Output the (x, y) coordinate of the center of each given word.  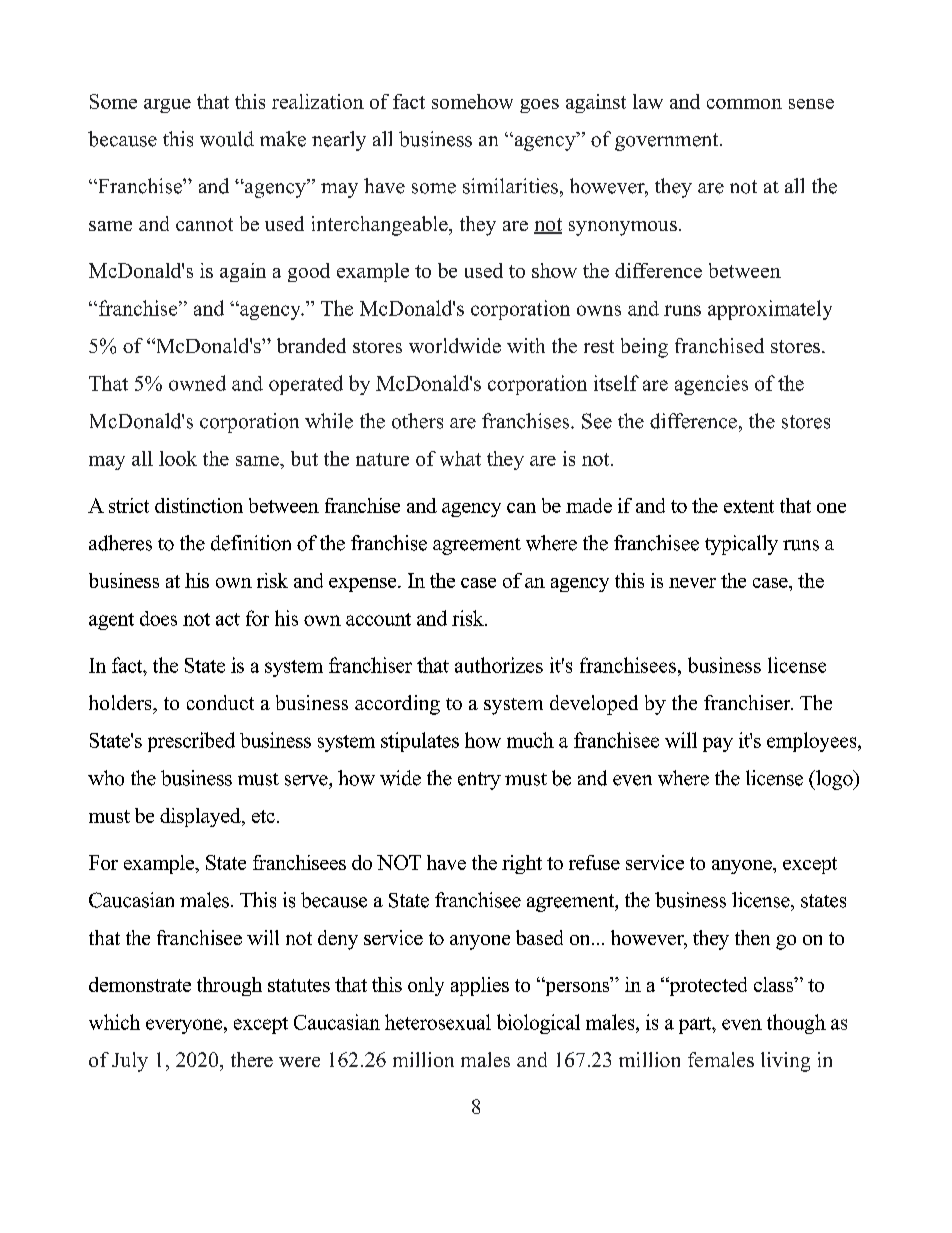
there (252, 1059)
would (227, 139)
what (460, 458)
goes (539, 106)
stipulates (420, 742)
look (178, 458)
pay (718, 744)
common (744, 104)
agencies (711, 385)
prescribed (191, 742)
